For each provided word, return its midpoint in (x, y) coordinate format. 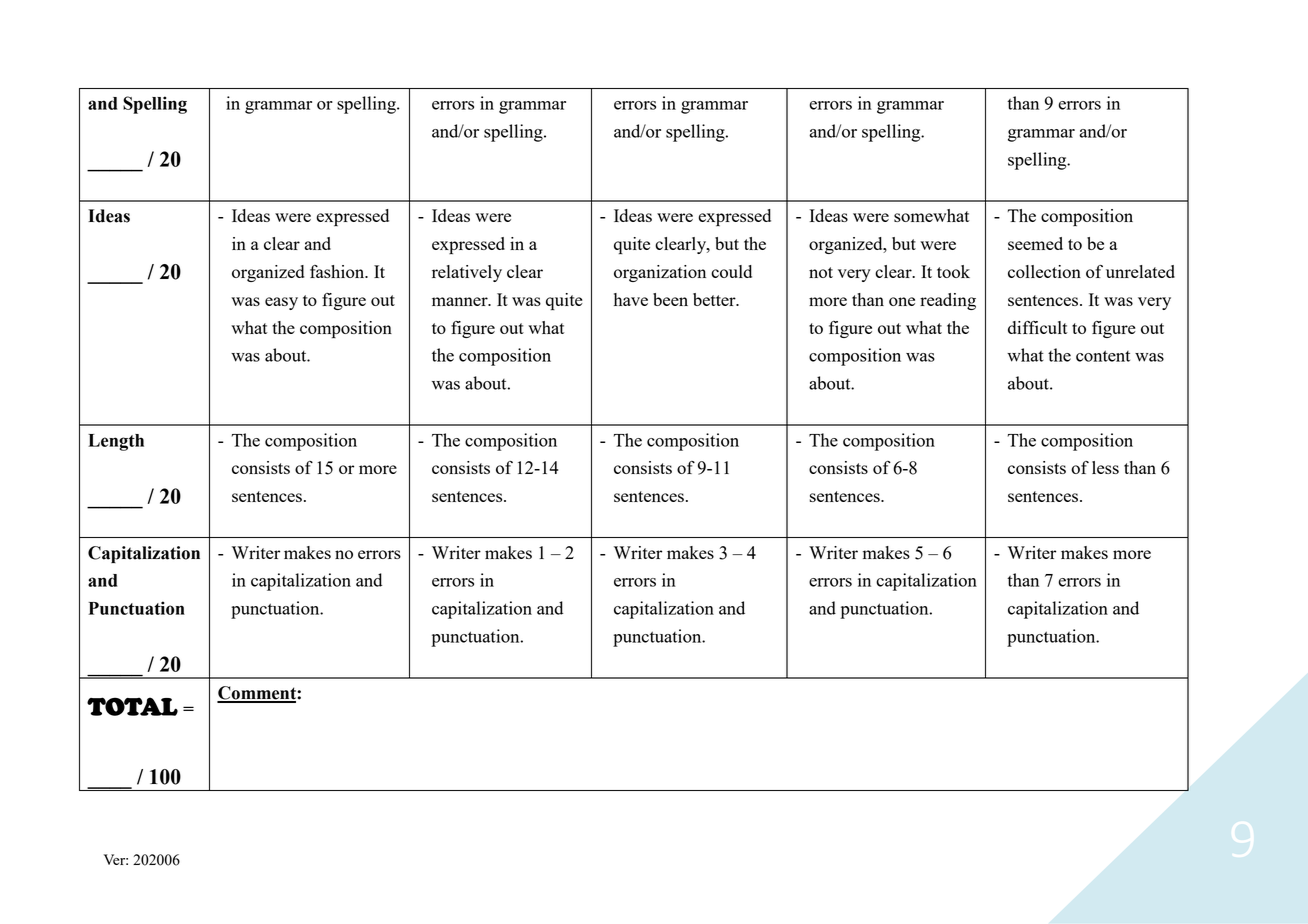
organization (660, 273)
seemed (1035, 243)
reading (948, 301)
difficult (1037, 327)
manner (461, 301)
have (631, 299)
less (1105, 467)
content (1103, 356)
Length (116, 442)
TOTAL (132, 706)
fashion (338, 271)
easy (281, 303)
